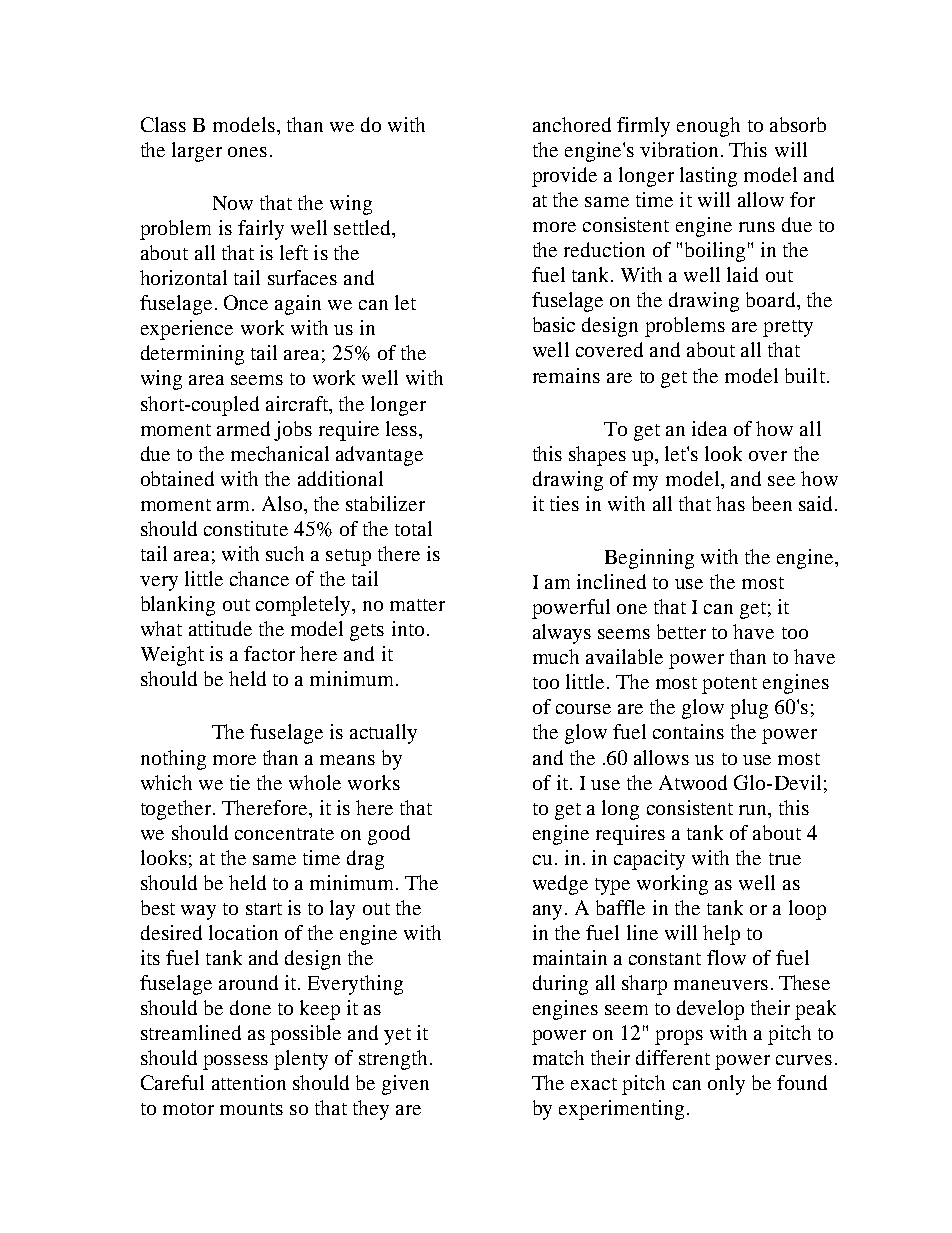 The image size is (952, 1233). What do you see at coordinates (249, 1082) in the image?
I see `attention` at bounding box center [249, 1082].
